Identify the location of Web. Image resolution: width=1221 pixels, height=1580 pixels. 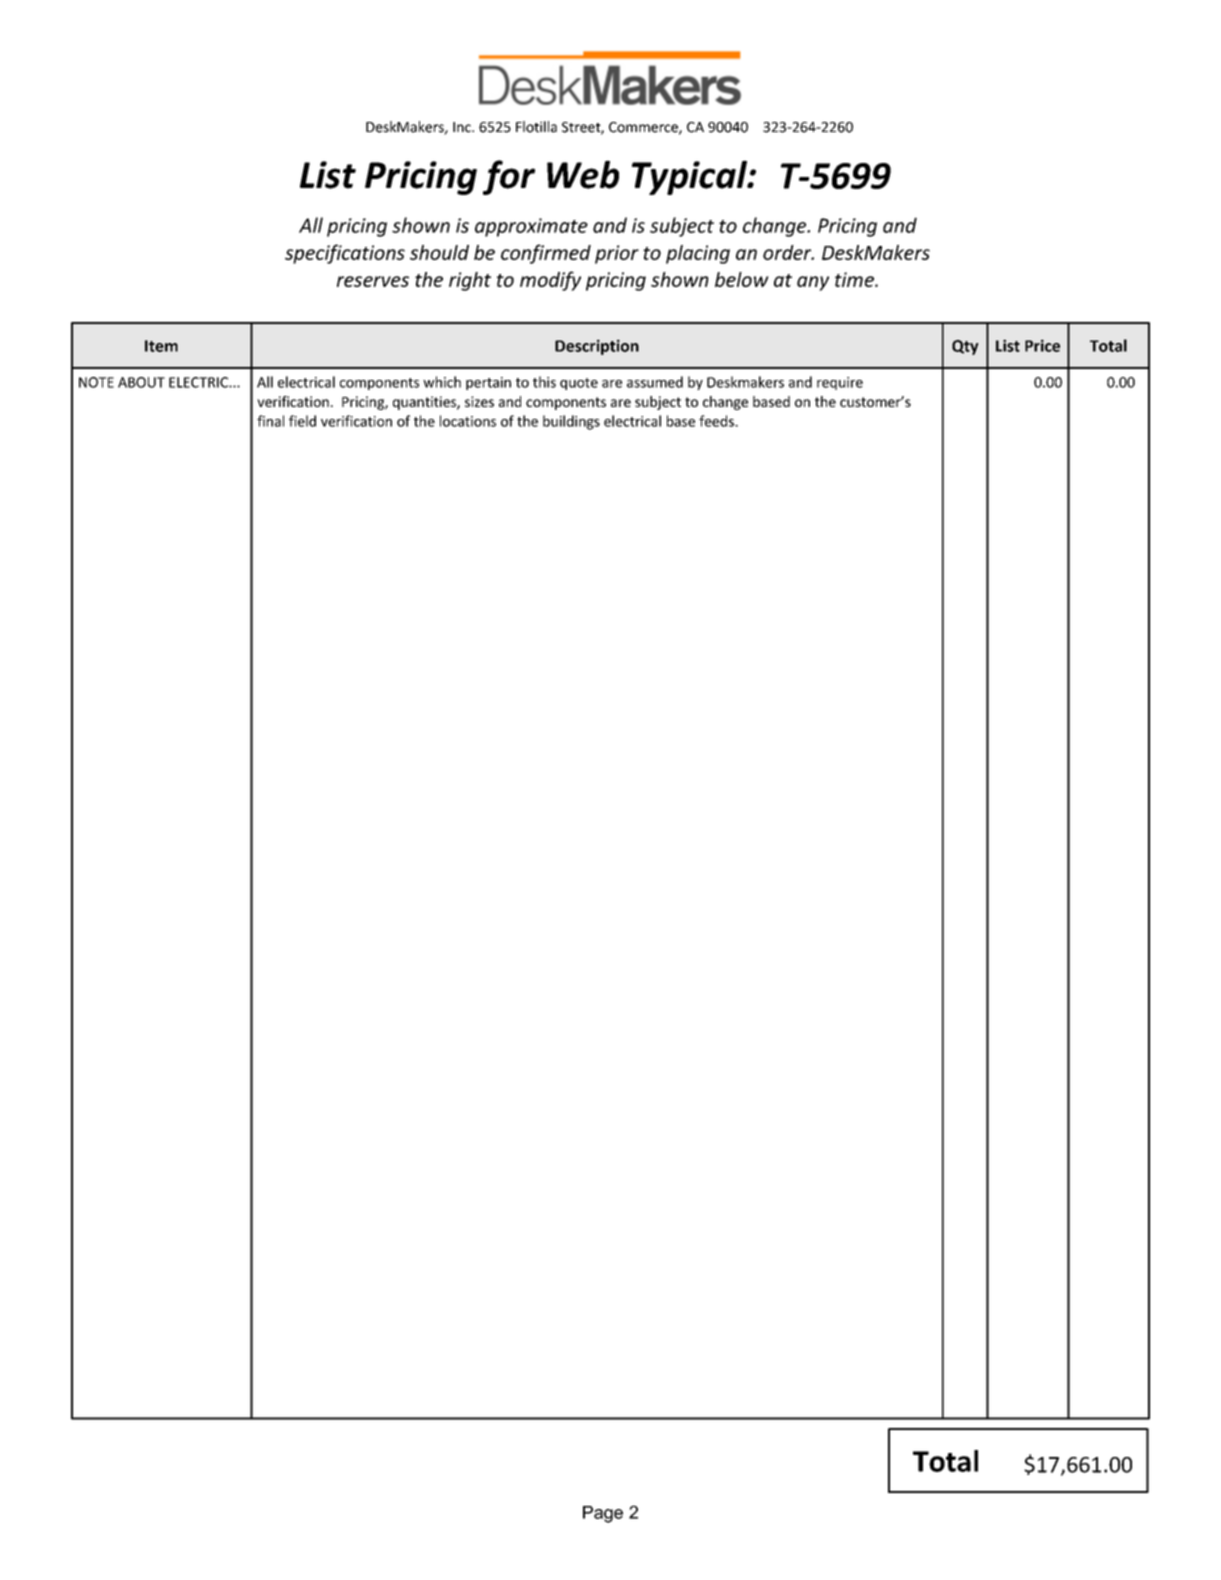
(583, 174).
